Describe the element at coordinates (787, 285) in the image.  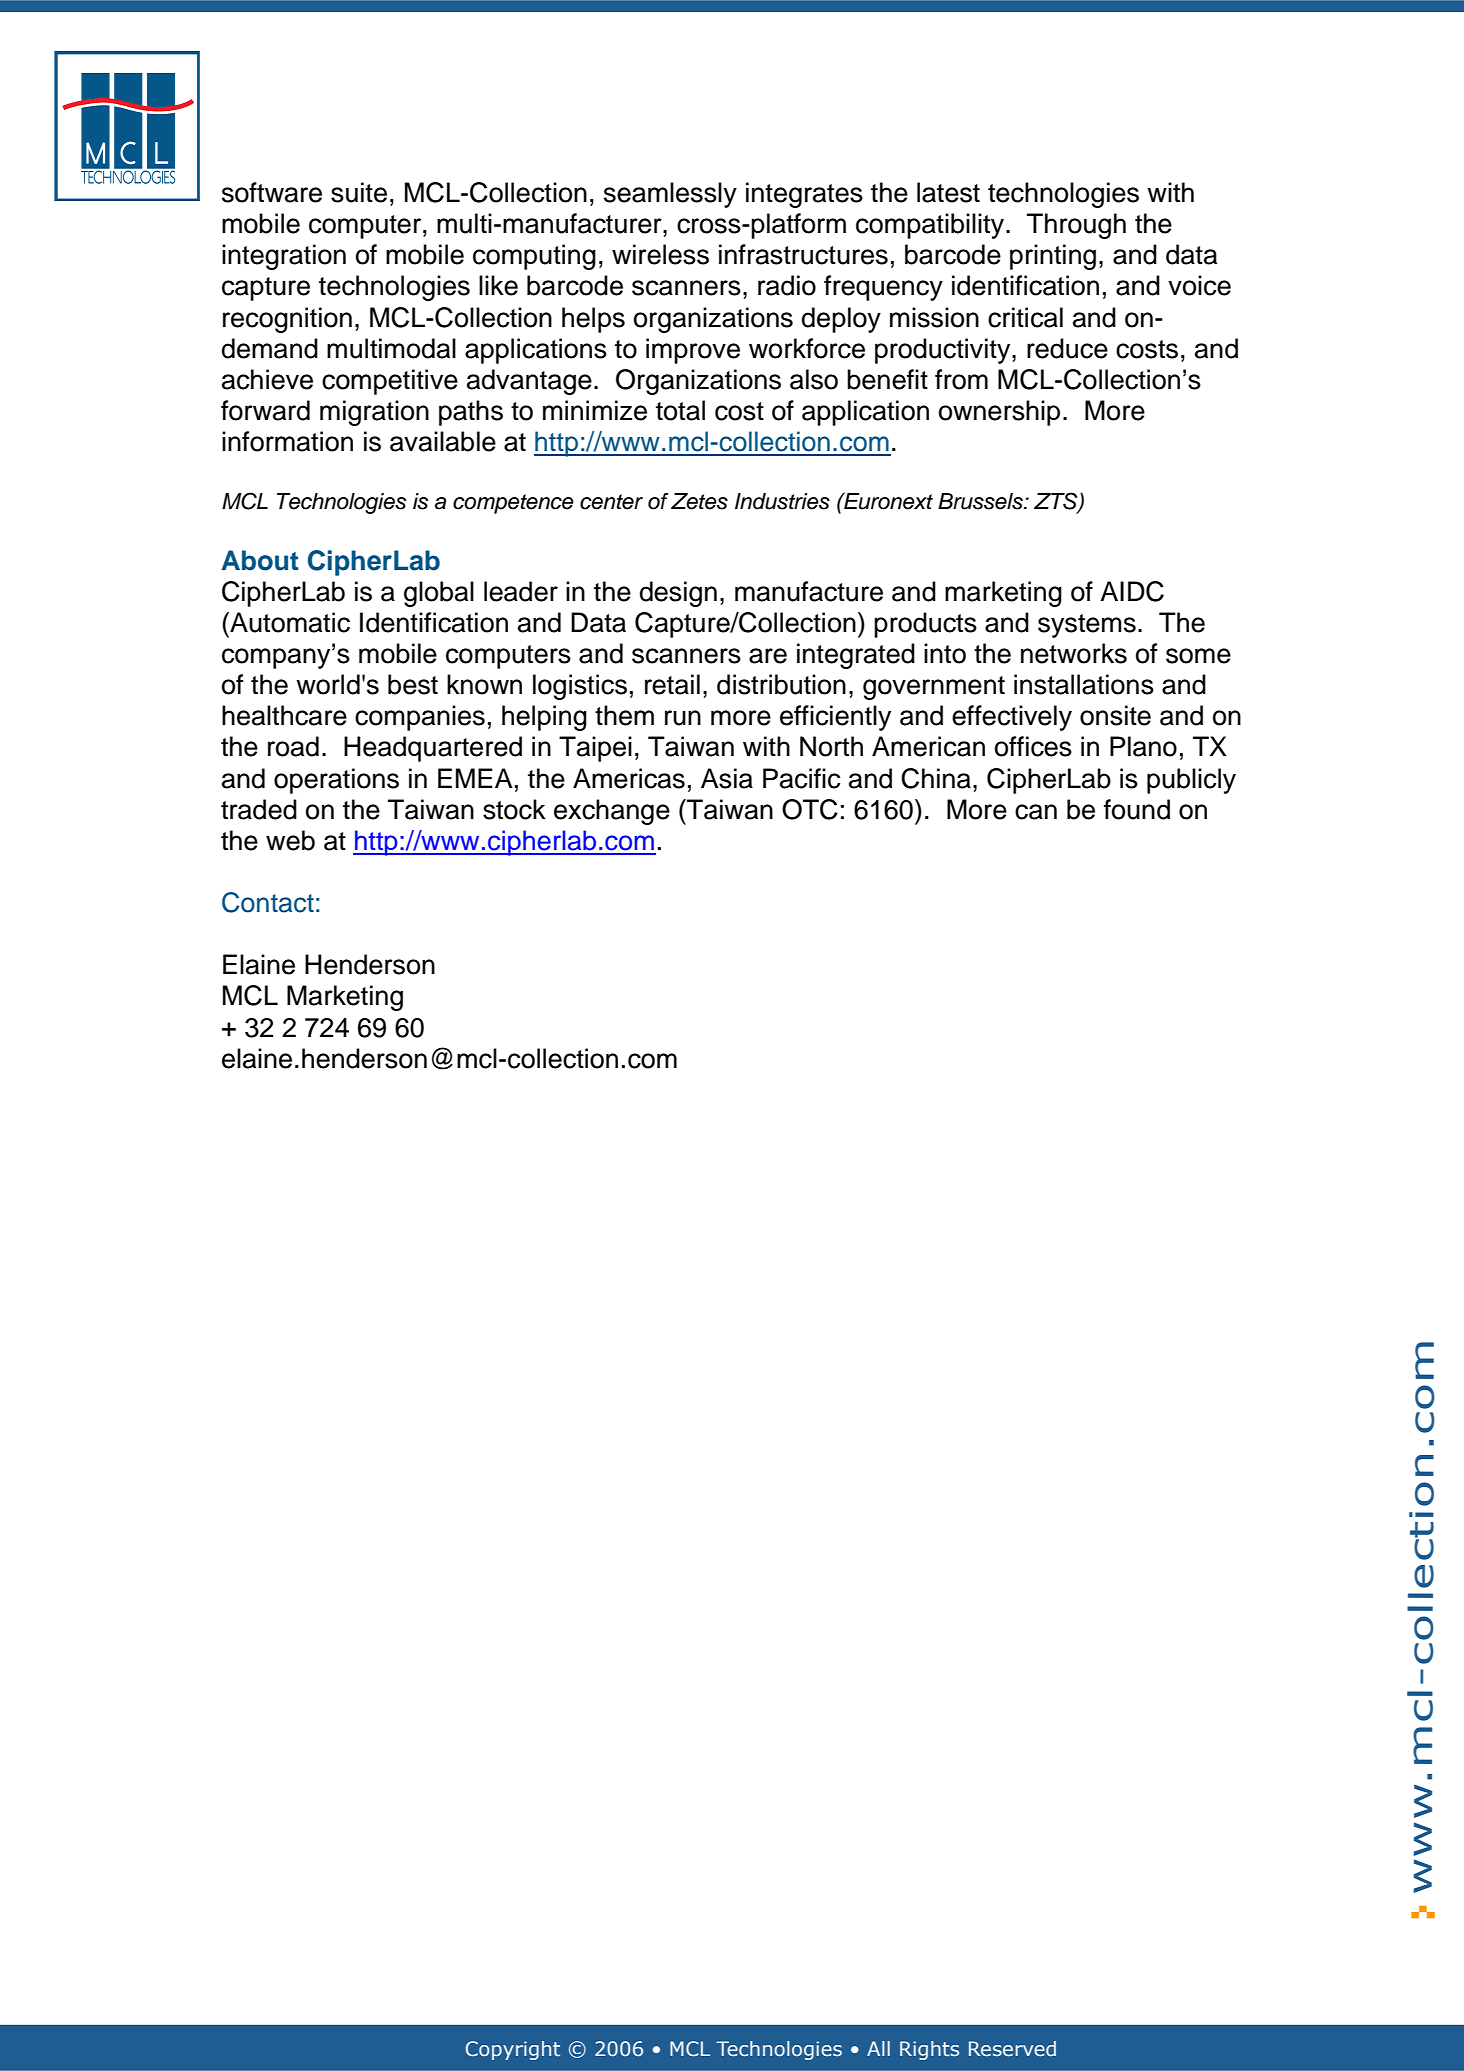
I see `radio` at that location.
